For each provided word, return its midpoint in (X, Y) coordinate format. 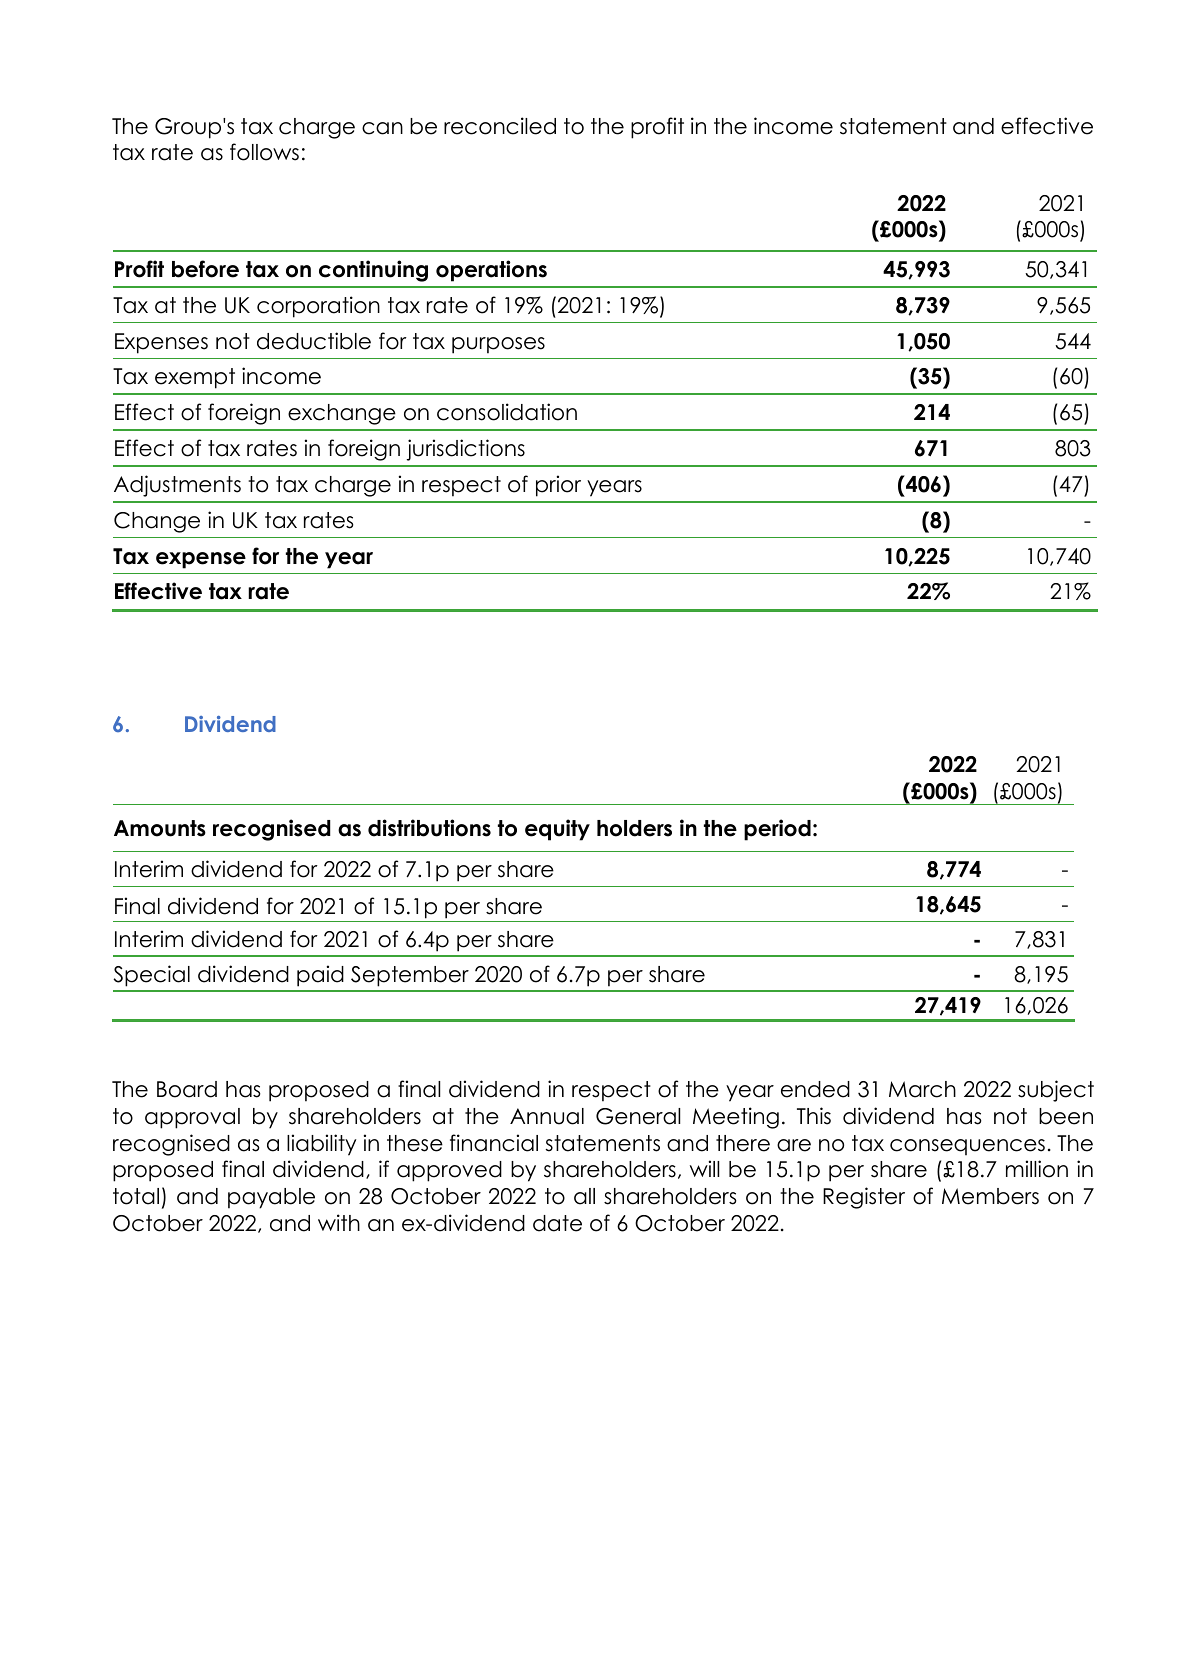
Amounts (160, 828)
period (777, 830)
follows (264, 152)
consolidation (507, 412)
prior (558, 486)
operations (491, 271)
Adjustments (177, 486)
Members (990, 1196)
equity (557, 830)
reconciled (500, 126)
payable (271, 1198)
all (584, 1196)
